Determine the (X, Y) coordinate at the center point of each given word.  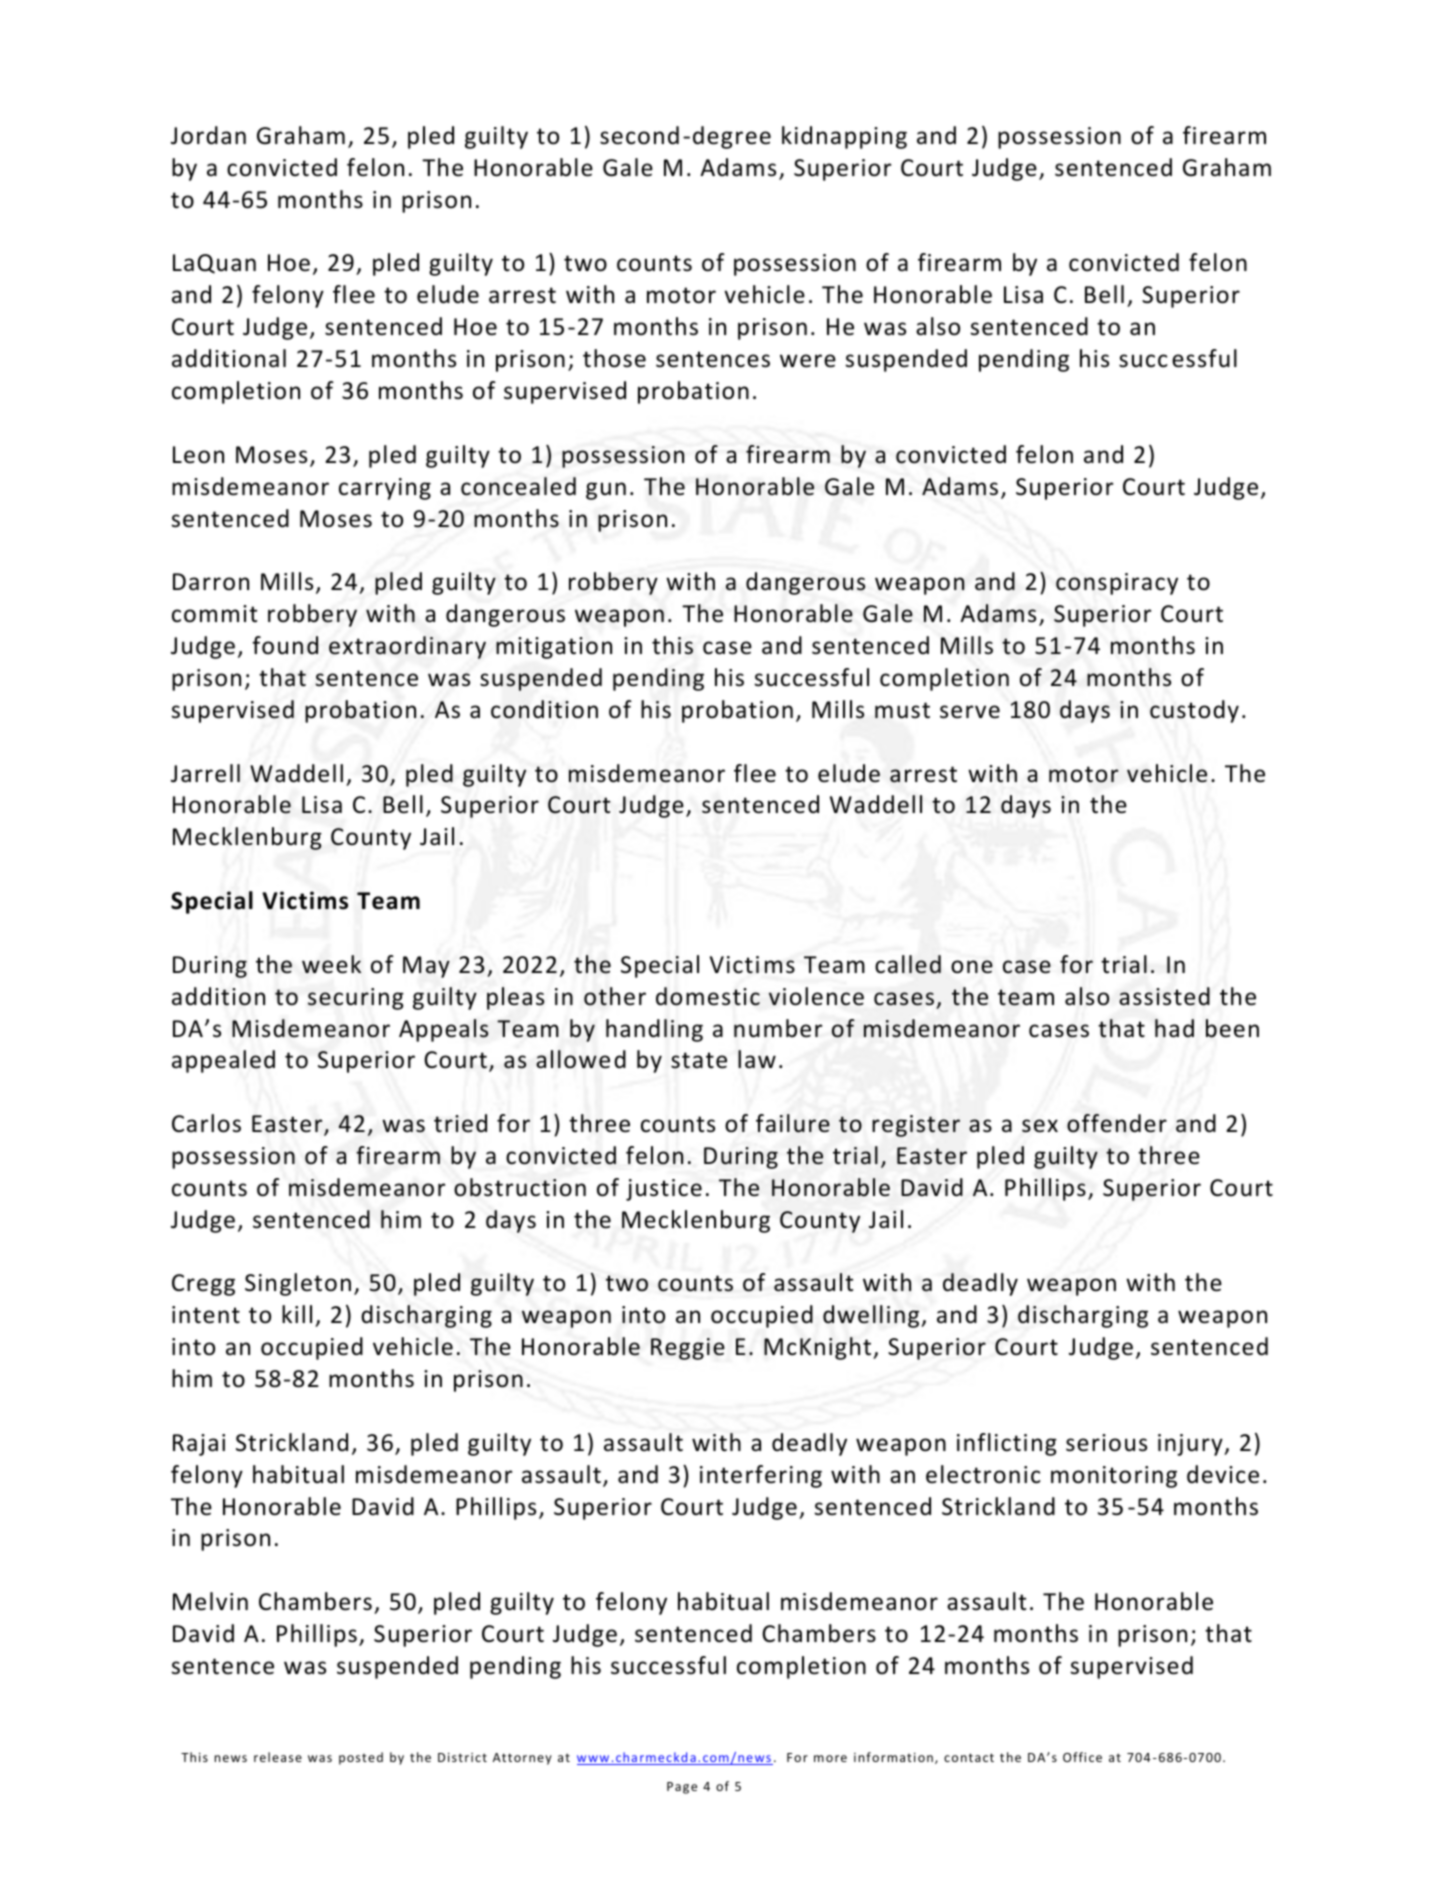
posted (361, 1758)
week (331, 964)
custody (1194, 711)
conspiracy (1117, 584)
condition (544, 709)
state (699, 1060)
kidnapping (844, 137)
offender (1117, 1123)
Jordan (208, 135)
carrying (385, 489)
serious (1106, 1443)
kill (297, 1314)
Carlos (206, 1123)
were (808, 361)
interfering (761, 1476)
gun (606, 491)
